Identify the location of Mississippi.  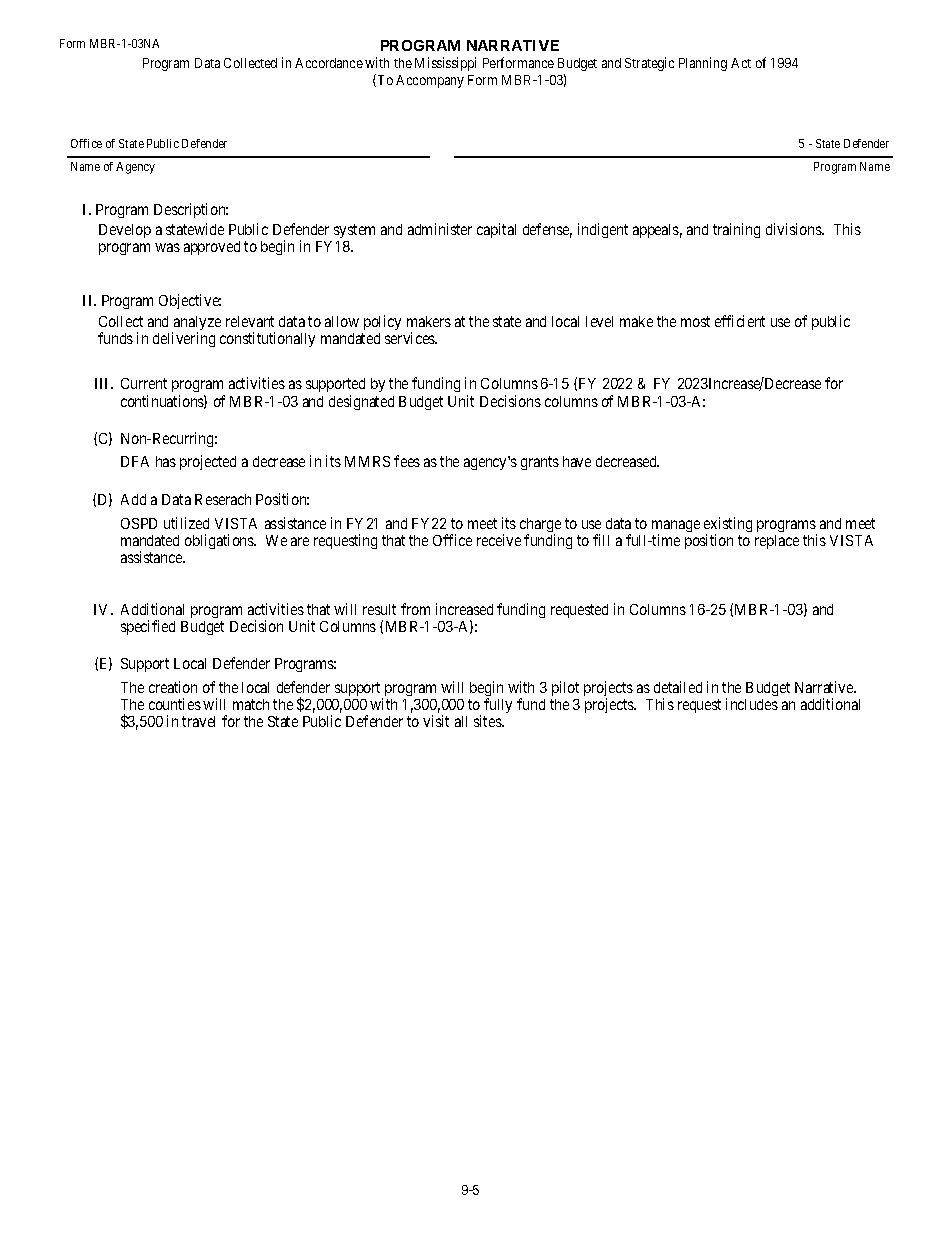
(445, 64).
